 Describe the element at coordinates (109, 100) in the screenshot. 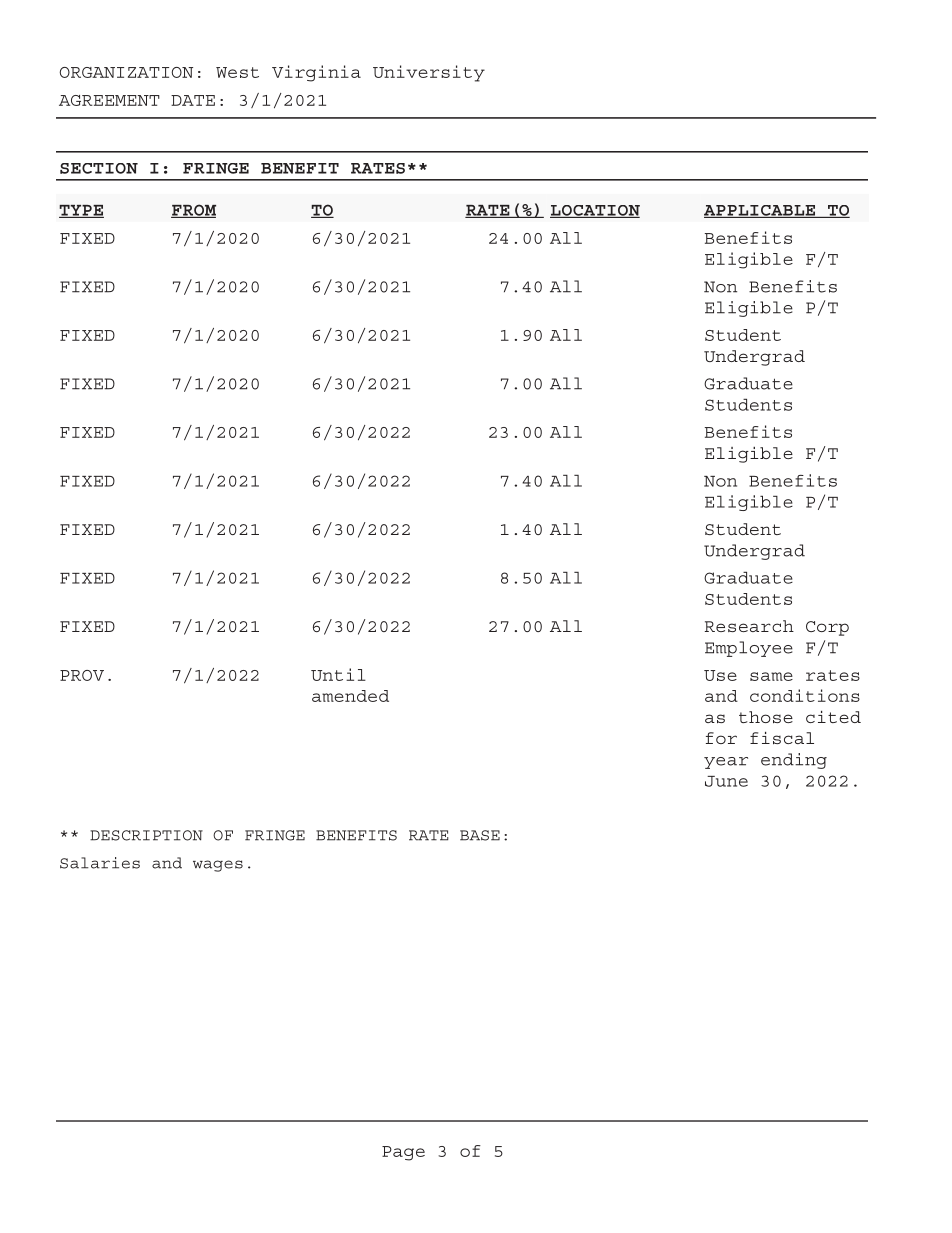

I see `AGREEMENT` at that location.
